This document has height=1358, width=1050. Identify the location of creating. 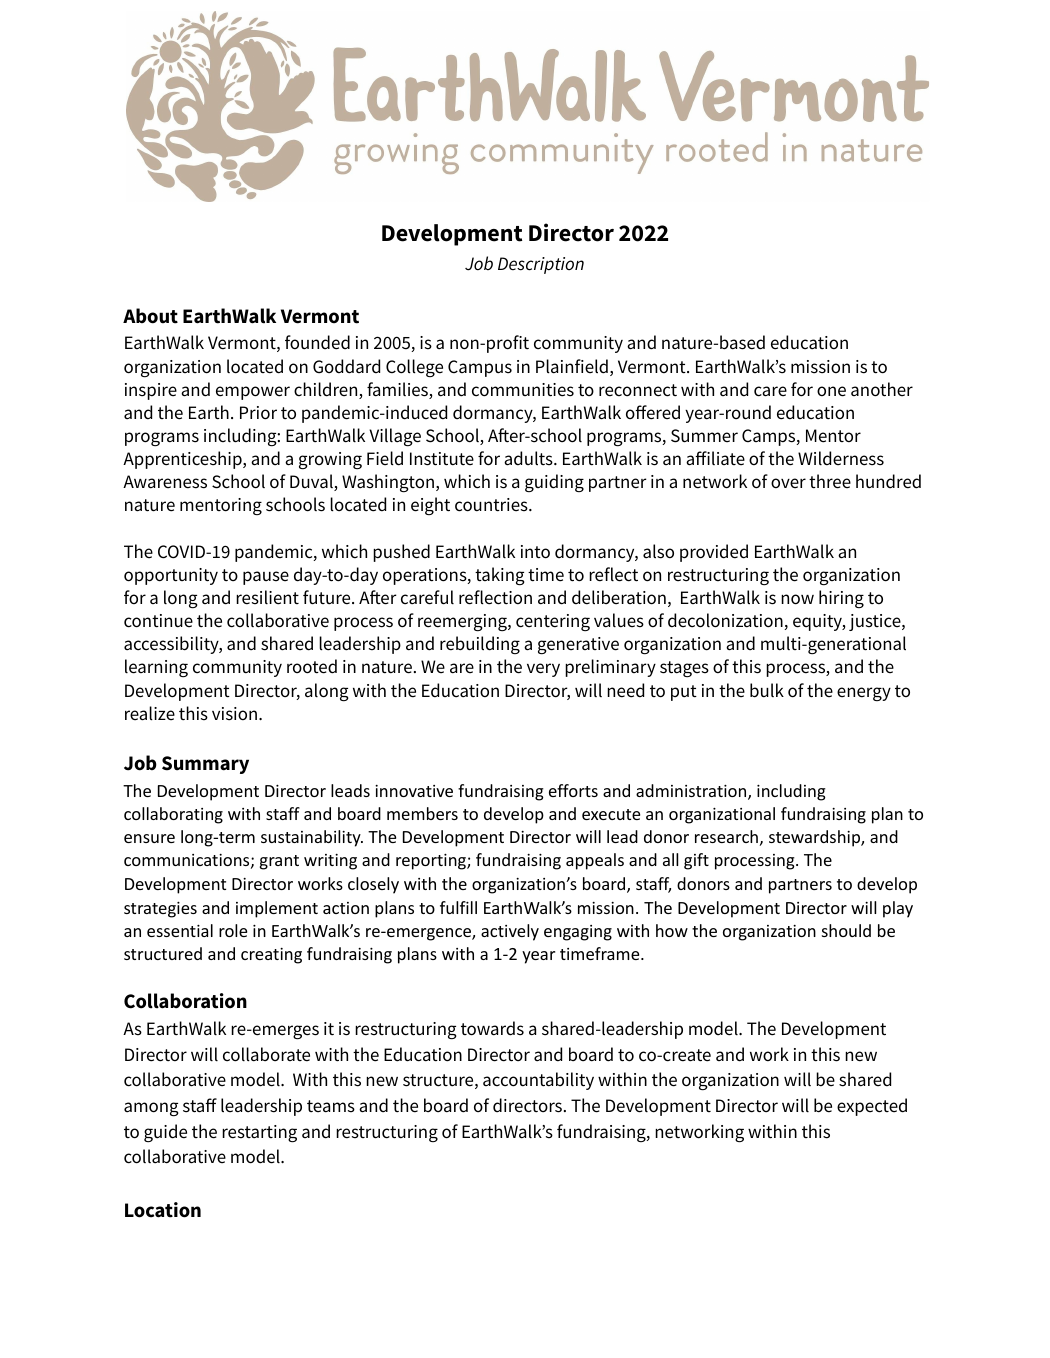
(271, 956).
